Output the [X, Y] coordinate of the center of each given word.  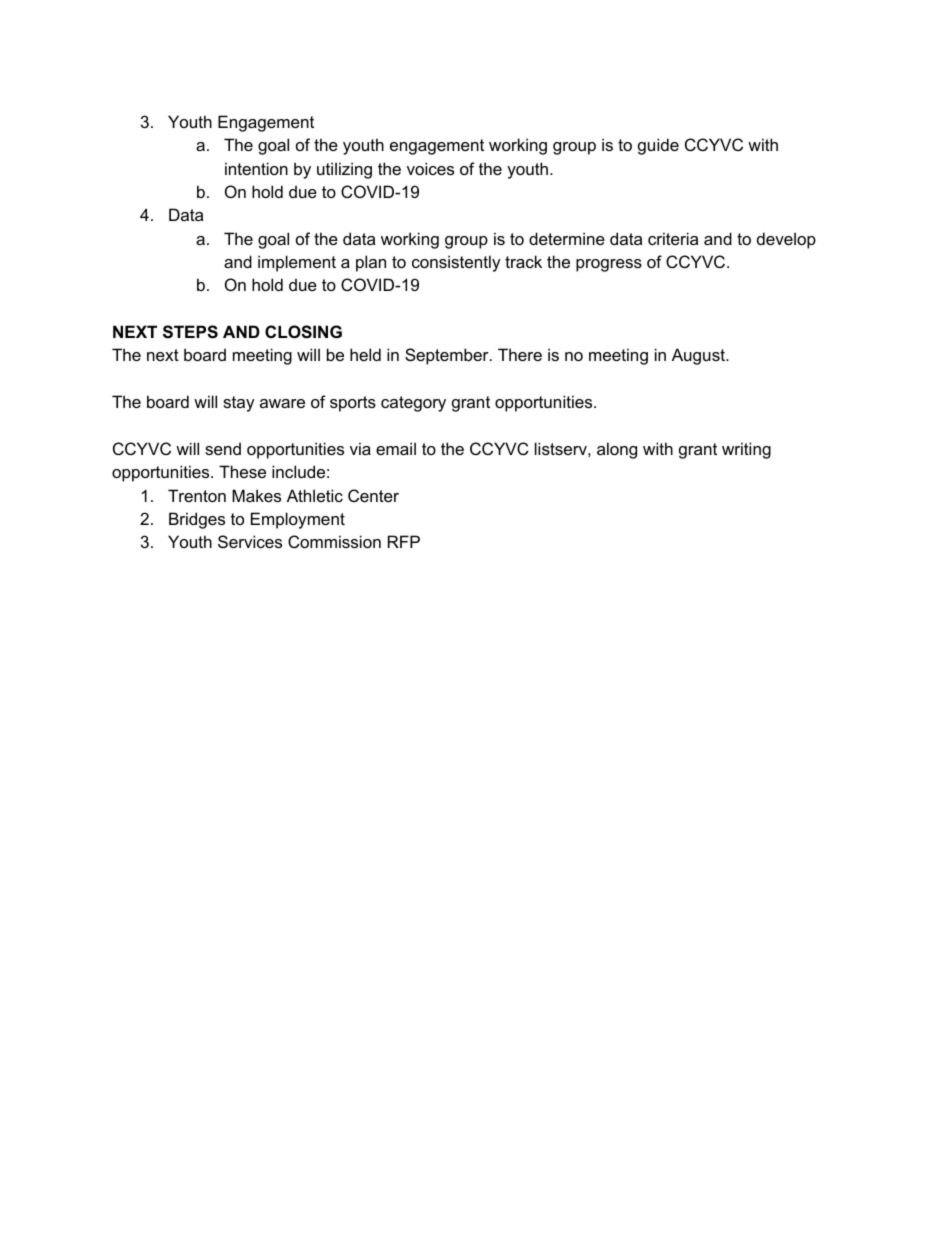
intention [256, 168]
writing [746, 450]
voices [430, 168]
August [699, 356]
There [520, 354]
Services [250, 541]
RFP [404, 541]
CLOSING [303, 332]
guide [658, 146]
